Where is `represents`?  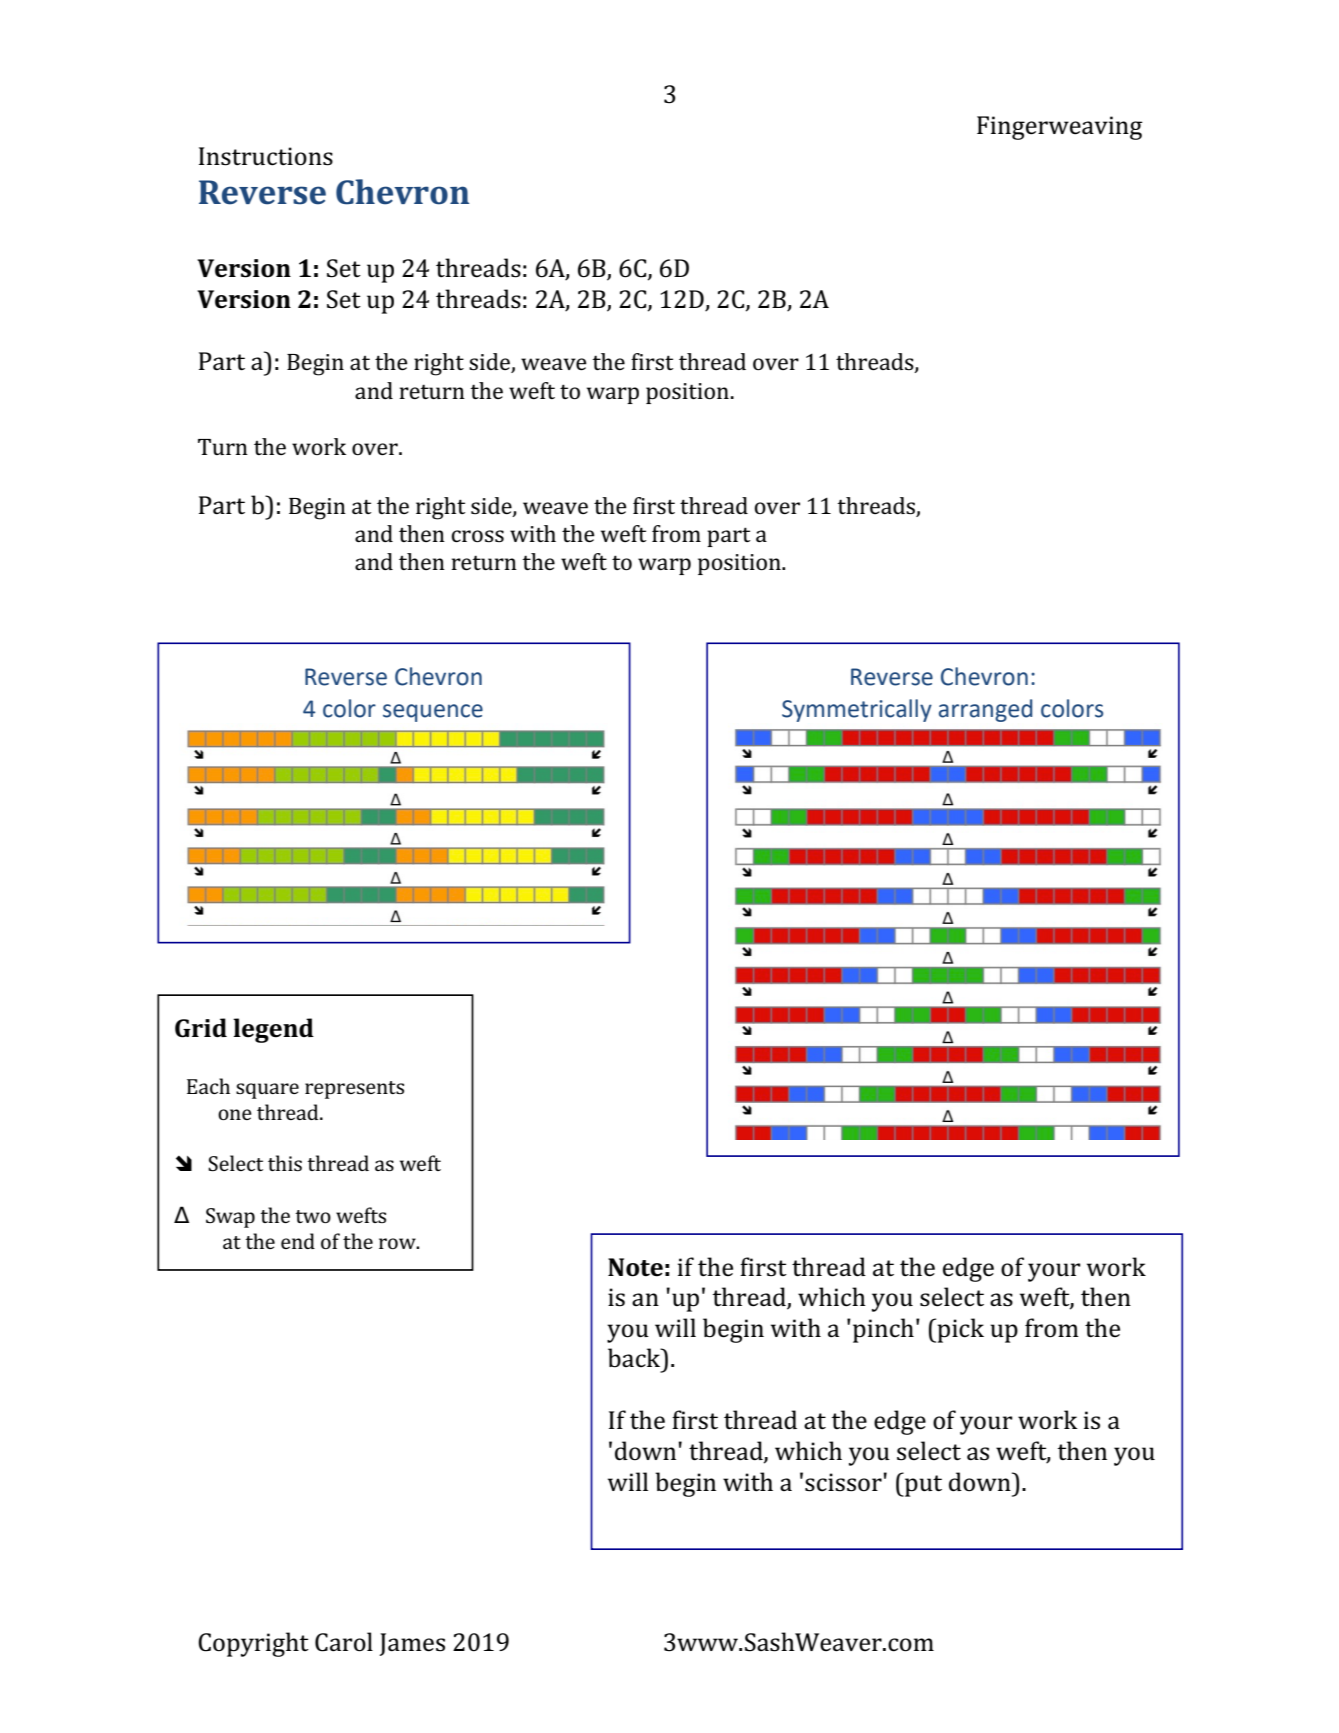
represents is located at coordinates (354, 1090).
